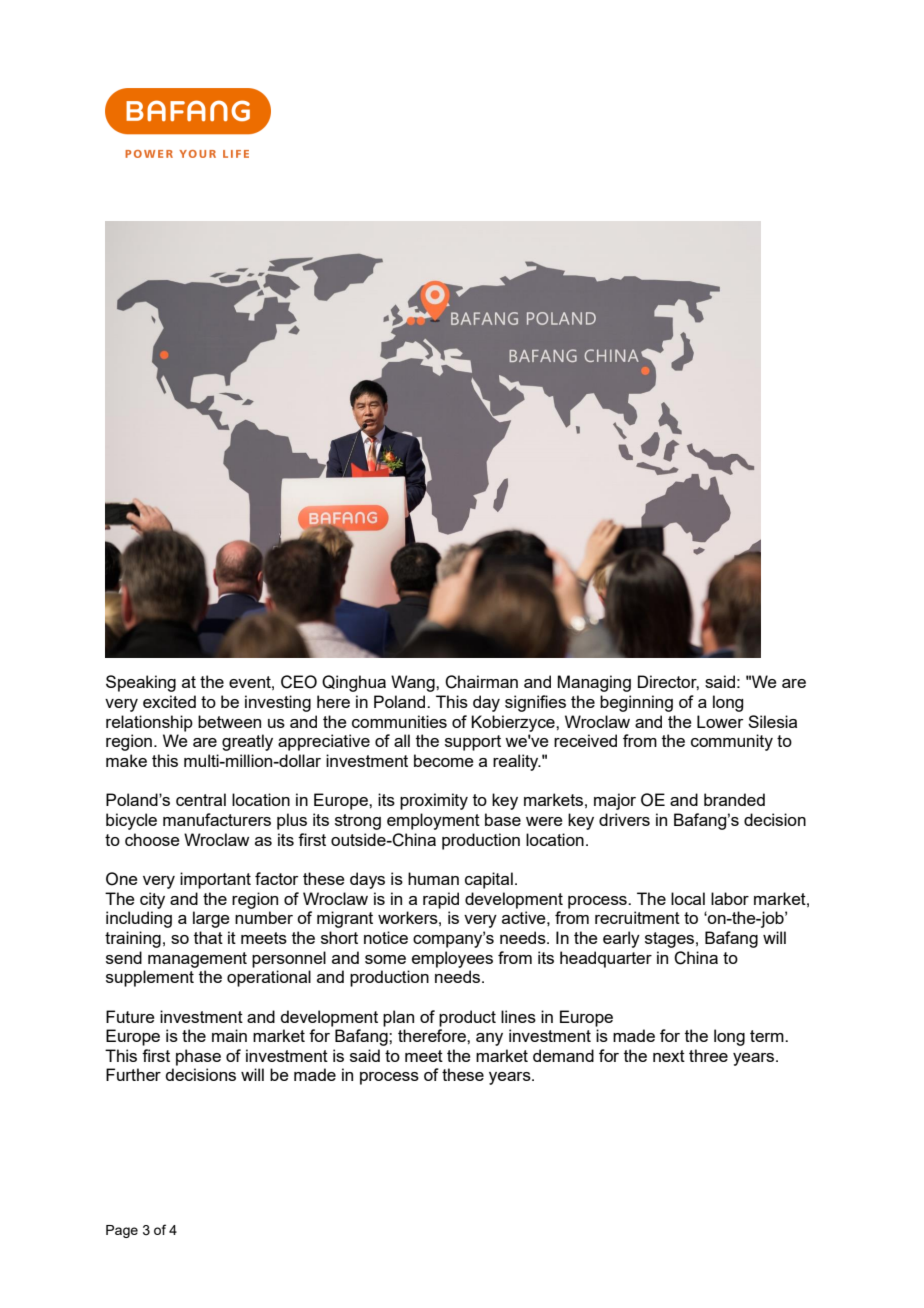 The image size is (924, 1308). Describe the element at coordinates (169, 701) in the page. I see `excited` at that location.
